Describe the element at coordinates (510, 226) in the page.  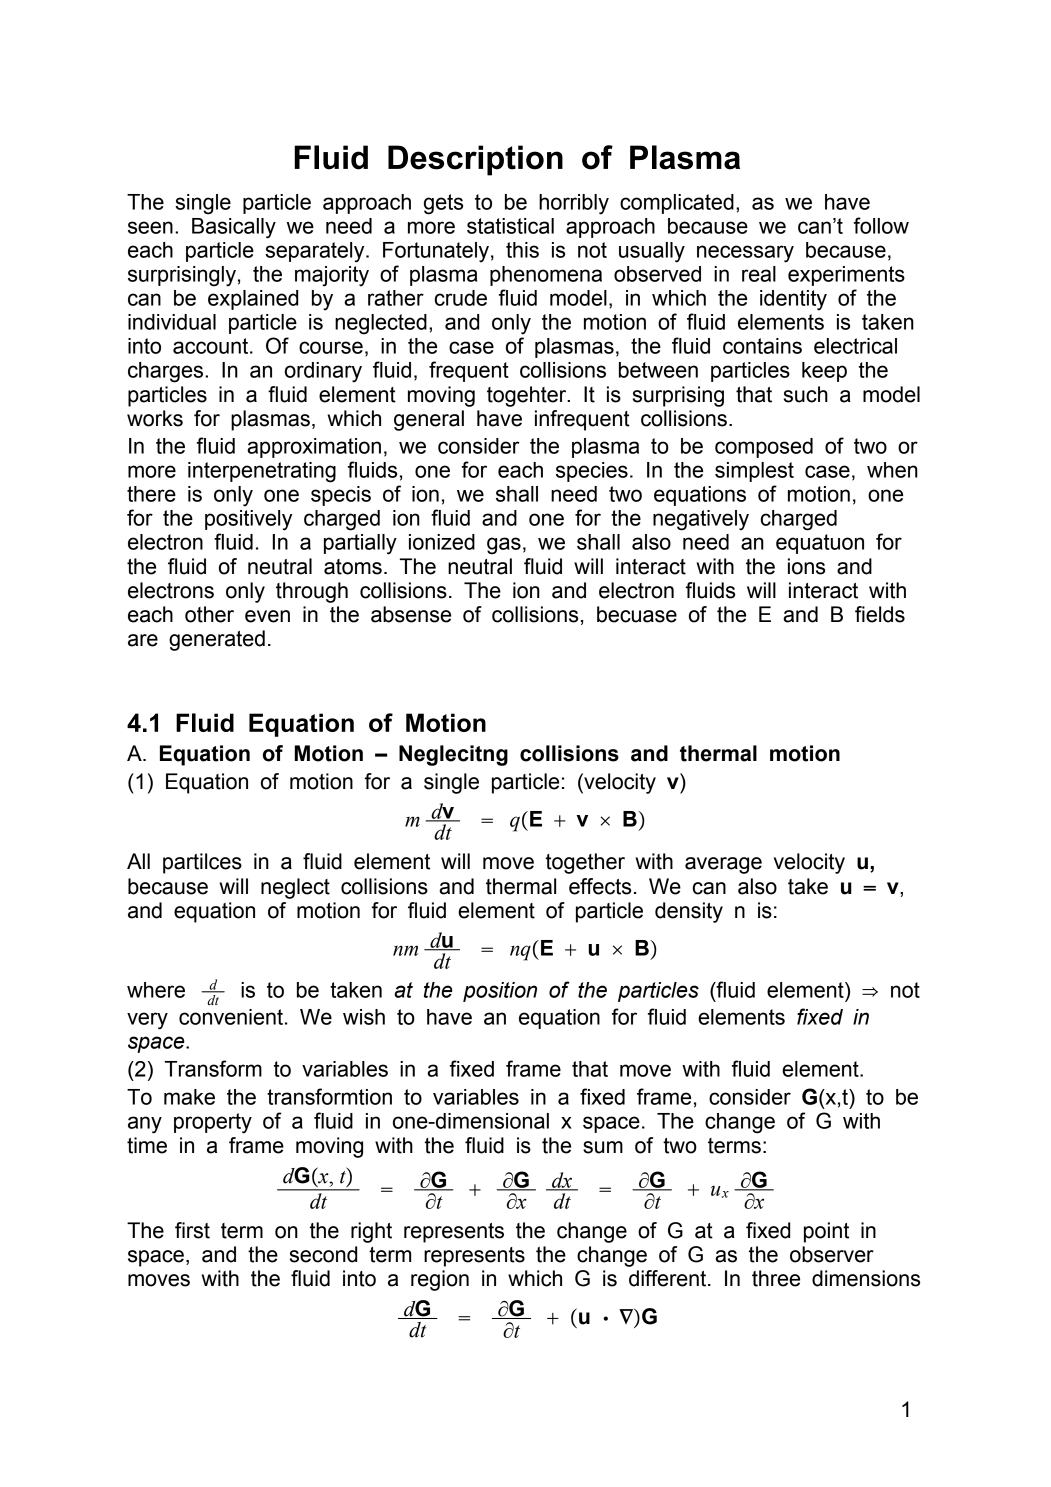
I see `statistical` at that location.
